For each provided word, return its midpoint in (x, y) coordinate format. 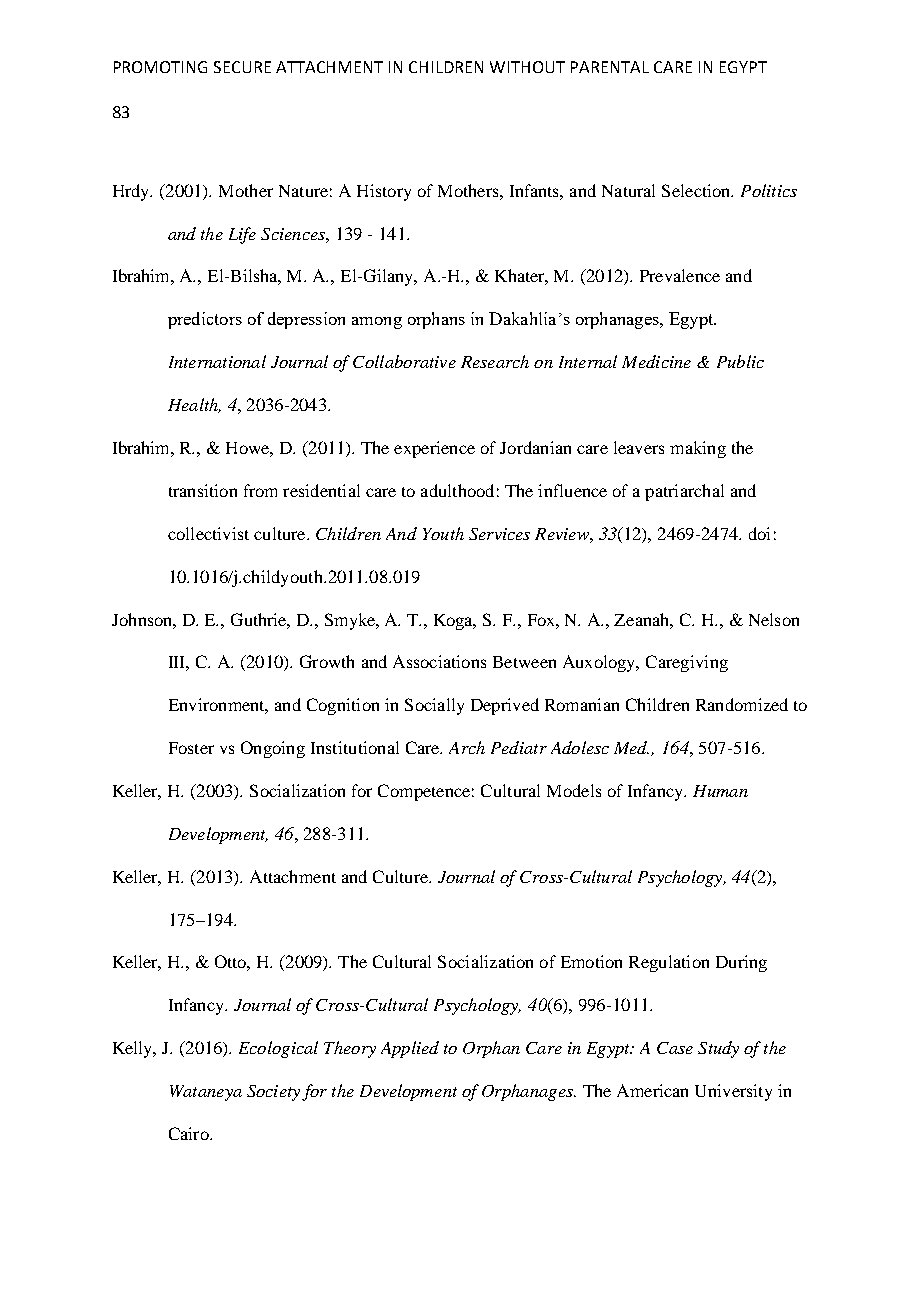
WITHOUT (527, 67)
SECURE (242, 67)
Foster (191, 748)
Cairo (190, 1133)
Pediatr (519, 747)
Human (720, 791)
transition (203, 490)
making (698, 449)
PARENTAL (610, 67)
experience (434, 449)
